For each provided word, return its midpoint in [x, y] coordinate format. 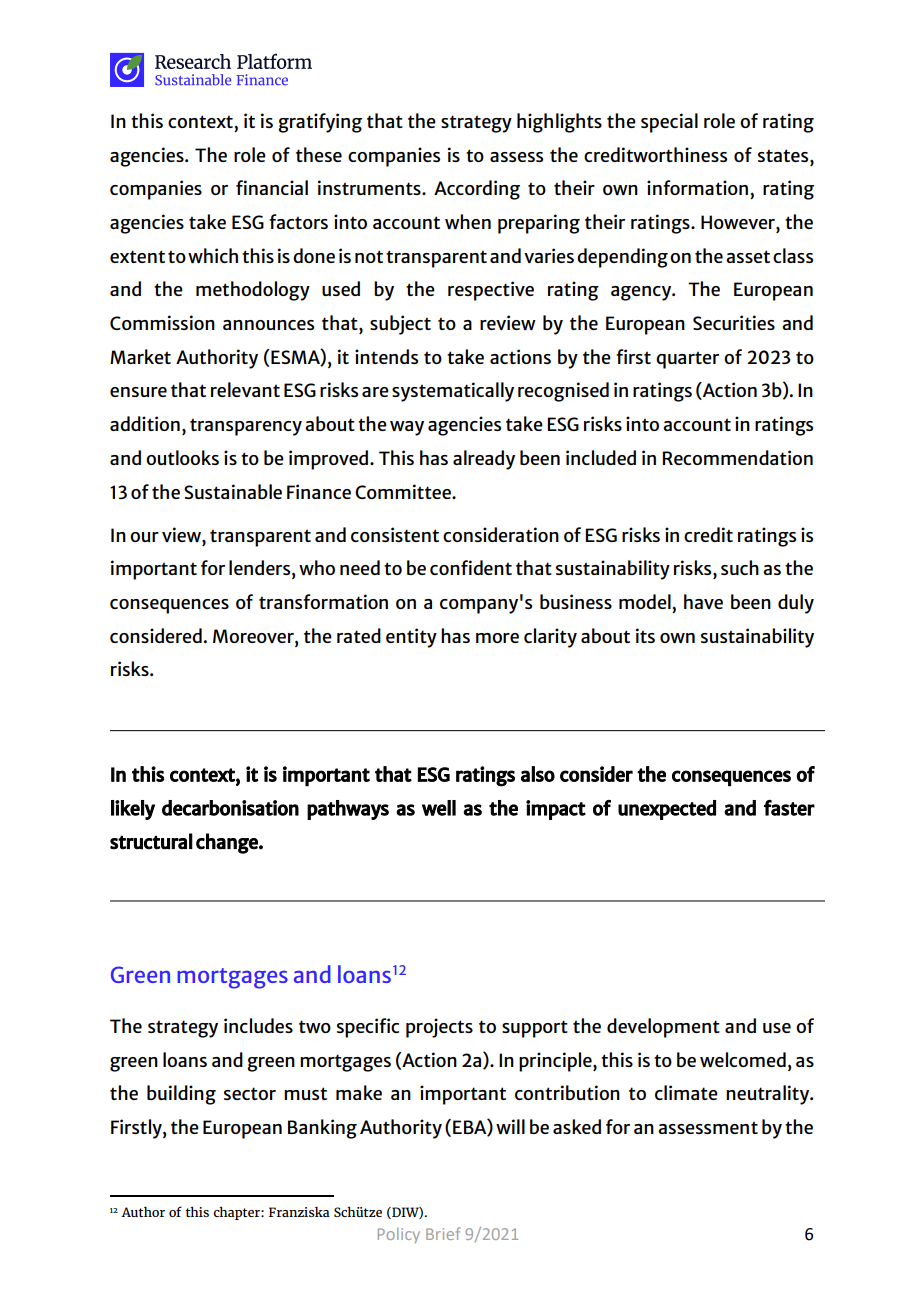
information [697, 187]
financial [272, 187]
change [228, 843]
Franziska [299, 1212]
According [477, 190]
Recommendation [737, 457]
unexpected [667, 810]
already [484, 460]
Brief [443, 1233]
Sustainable [233, 491]
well [439, 808]
